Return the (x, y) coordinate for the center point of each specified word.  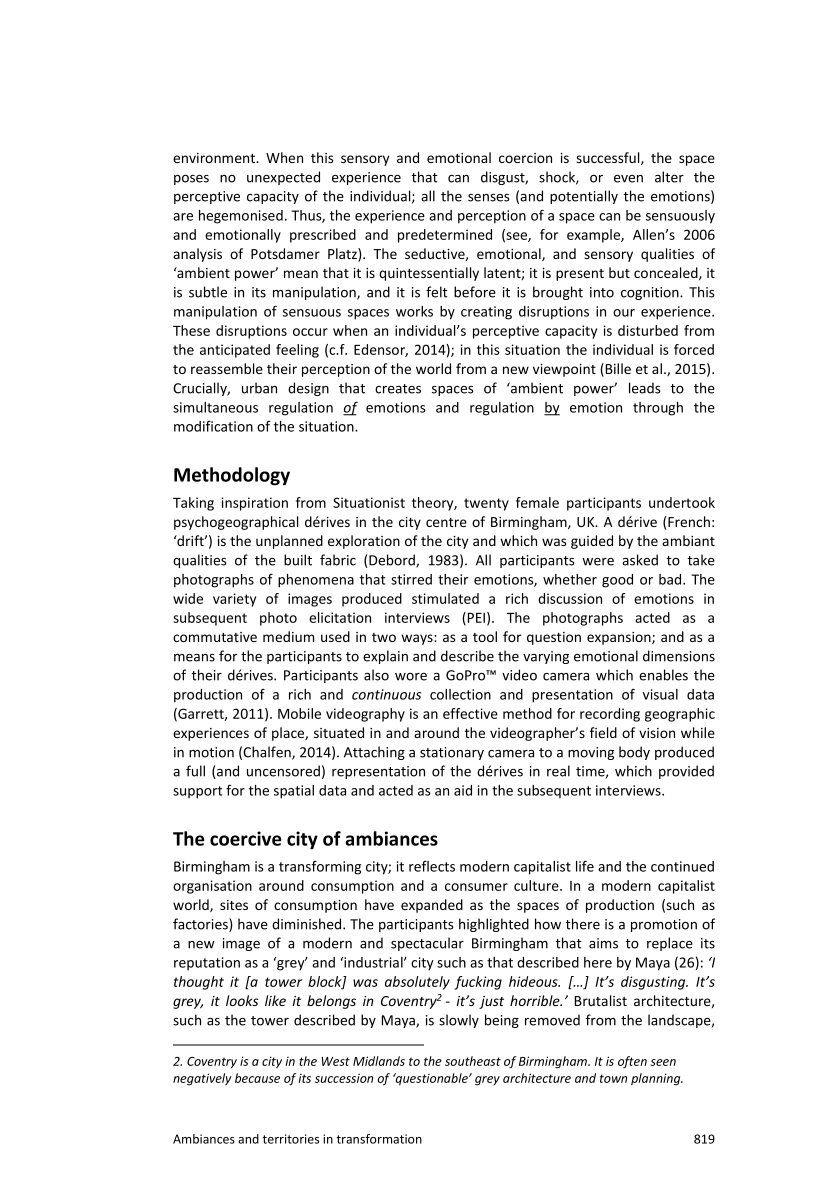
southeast (473, 1061)
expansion (620, 638)
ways (418, 639)
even (628, 179)
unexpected (283, 178)
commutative (215, 637)
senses (489, 198)
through (658, 409)
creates (398, 389)
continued (682, 866)
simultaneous (215, 407)
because (257, 1078)
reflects (432, 866)
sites (234, 905)
